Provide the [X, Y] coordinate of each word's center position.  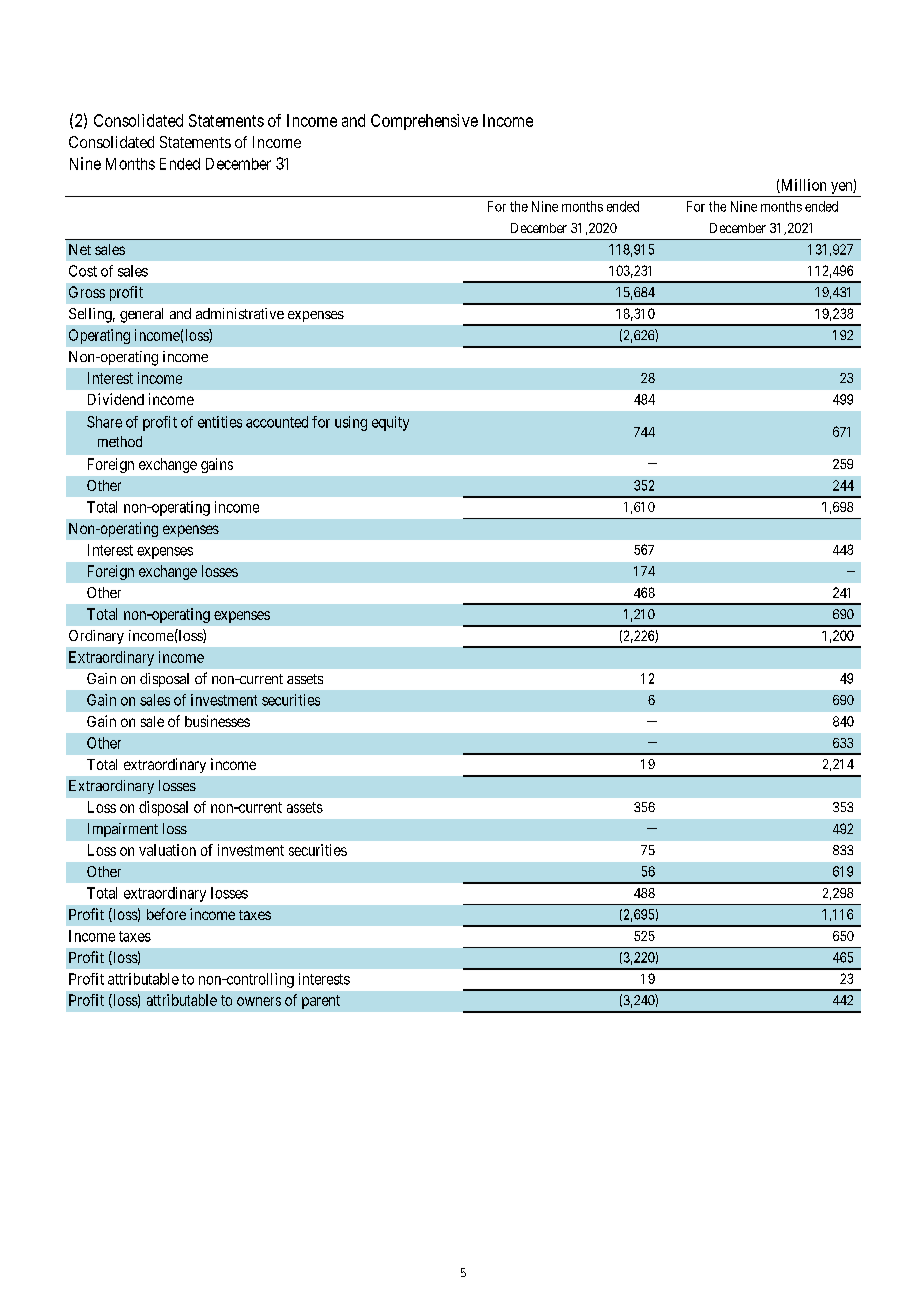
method [120, 441]
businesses [217, 721]
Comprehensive [424, 122]
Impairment [123, 830]
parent [321, 1002]
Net [80, 249]
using [351, 423]
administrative [240, 313]
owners [259, 1001]
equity [390, 423]
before [166, 914]
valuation [167, 850]
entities [220, 422]
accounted [277, 422]
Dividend [116, 399]
